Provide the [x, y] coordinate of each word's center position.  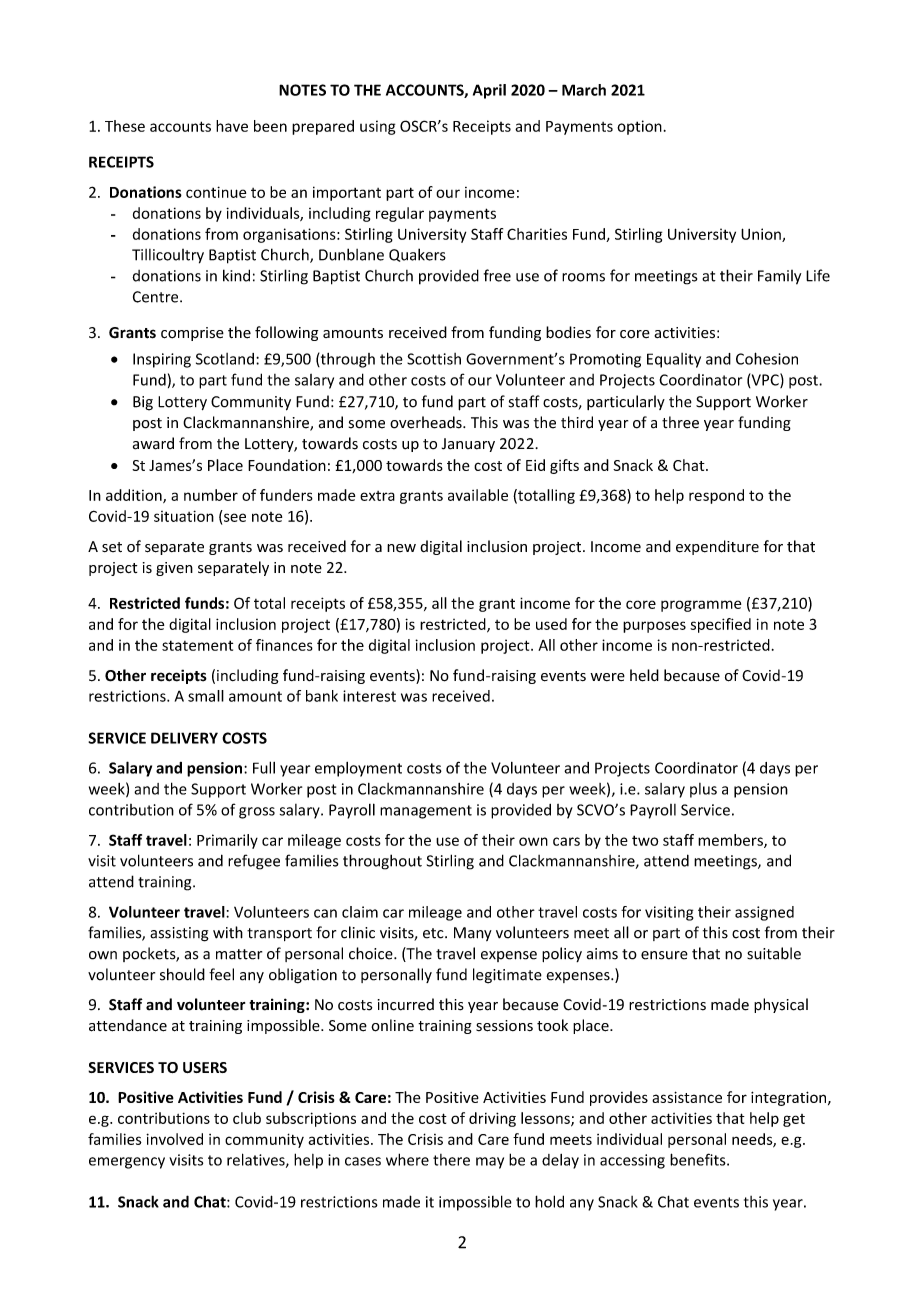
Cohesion [767, 358]
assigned [764, 913]
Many [473, 934]
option [639, 127]
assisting [179, 934]
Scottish [434, 359]
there [451, 1160]
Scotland [225, 359]
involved [174, 1139]
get [794, 1120]
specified [720, 625]
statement [197, 645]
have [232, 126]
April [489, 91]
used [551, 624]
